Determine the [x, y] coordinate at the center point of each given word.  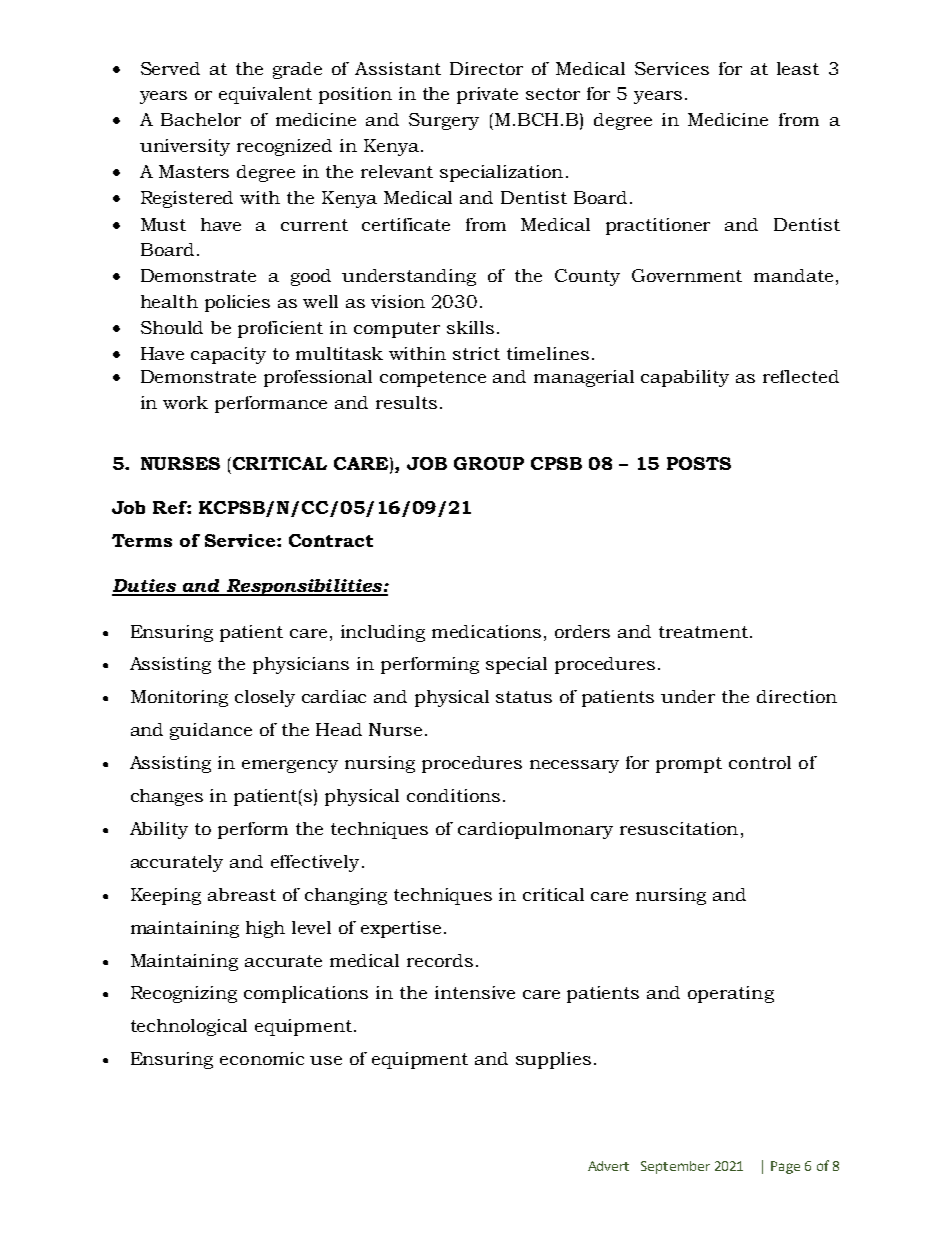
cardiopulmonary [535, 830]
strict [476, 353]
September [675, 1167]
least [798, 68]
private [487, 95]
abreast [242, 894]
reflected [801, 376]
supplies [553, 1060]
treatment [703, 632]
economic [262, 1058]
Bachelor [201, 119]
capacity [228, 355]
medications [486, 631]
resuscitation [679, 828]
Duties [145, 587]
